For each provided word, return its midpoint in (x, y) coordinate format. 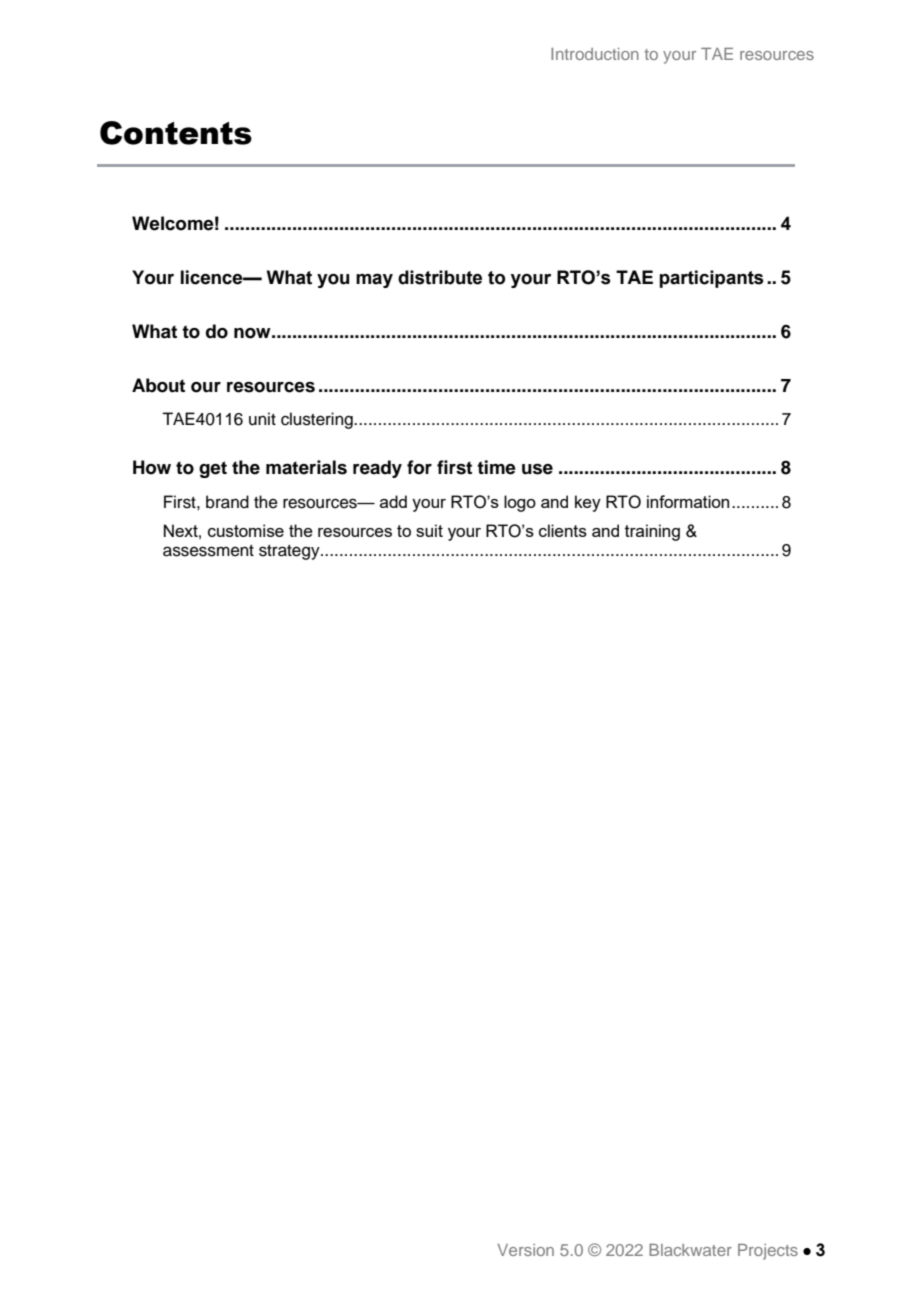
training (652, 532)
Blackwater (690, 1250)
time (496, 467)
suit (429, 530)
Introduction (595, 54)
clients (563, 530)
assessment (208, 551)
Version (525, 1250)
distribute (440, 277)
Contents (176, 133)
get (213, 469)
